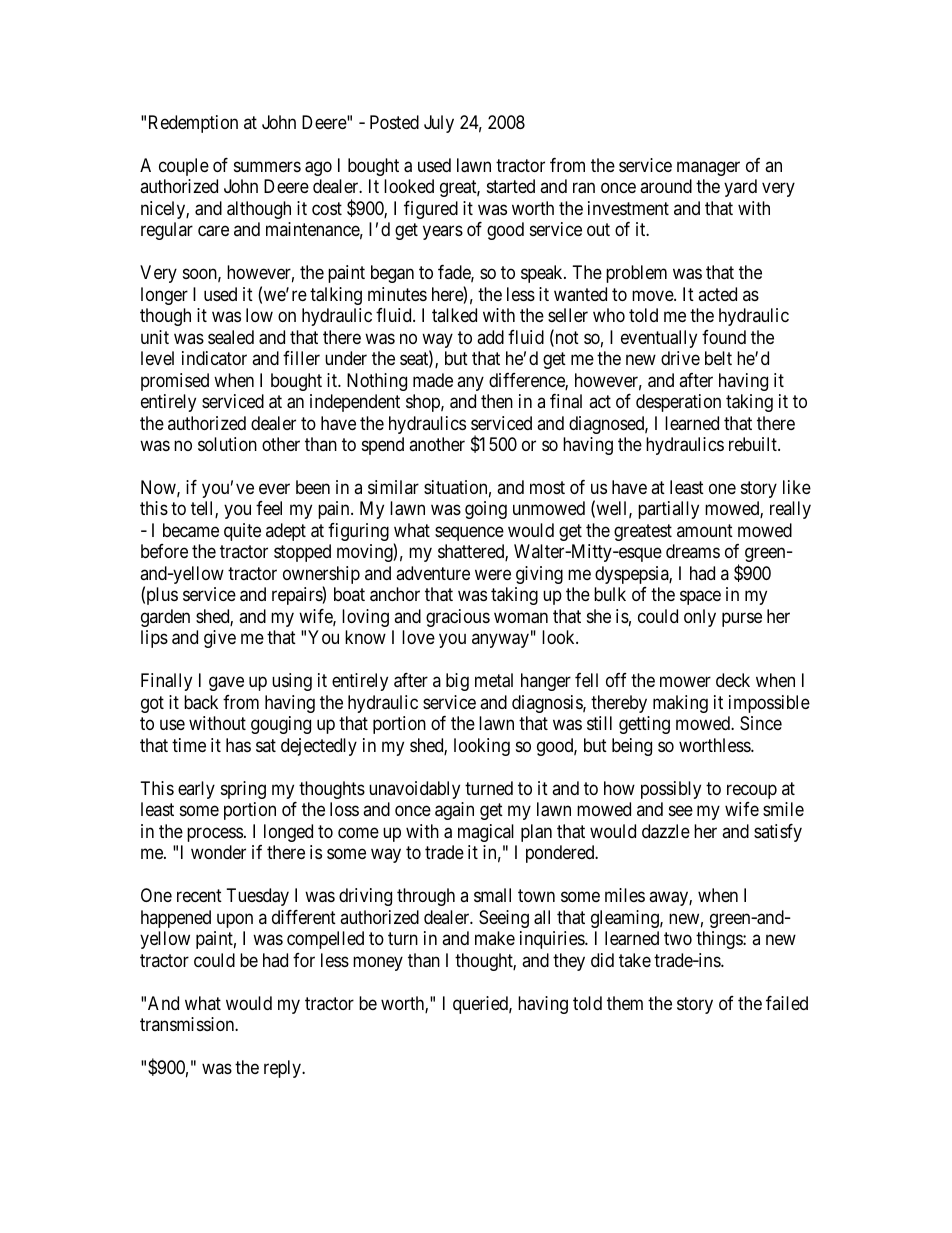 Image resolution: width=952 pixels, height=1233 pixels. I want to click on gracious, so click(458, 618).
